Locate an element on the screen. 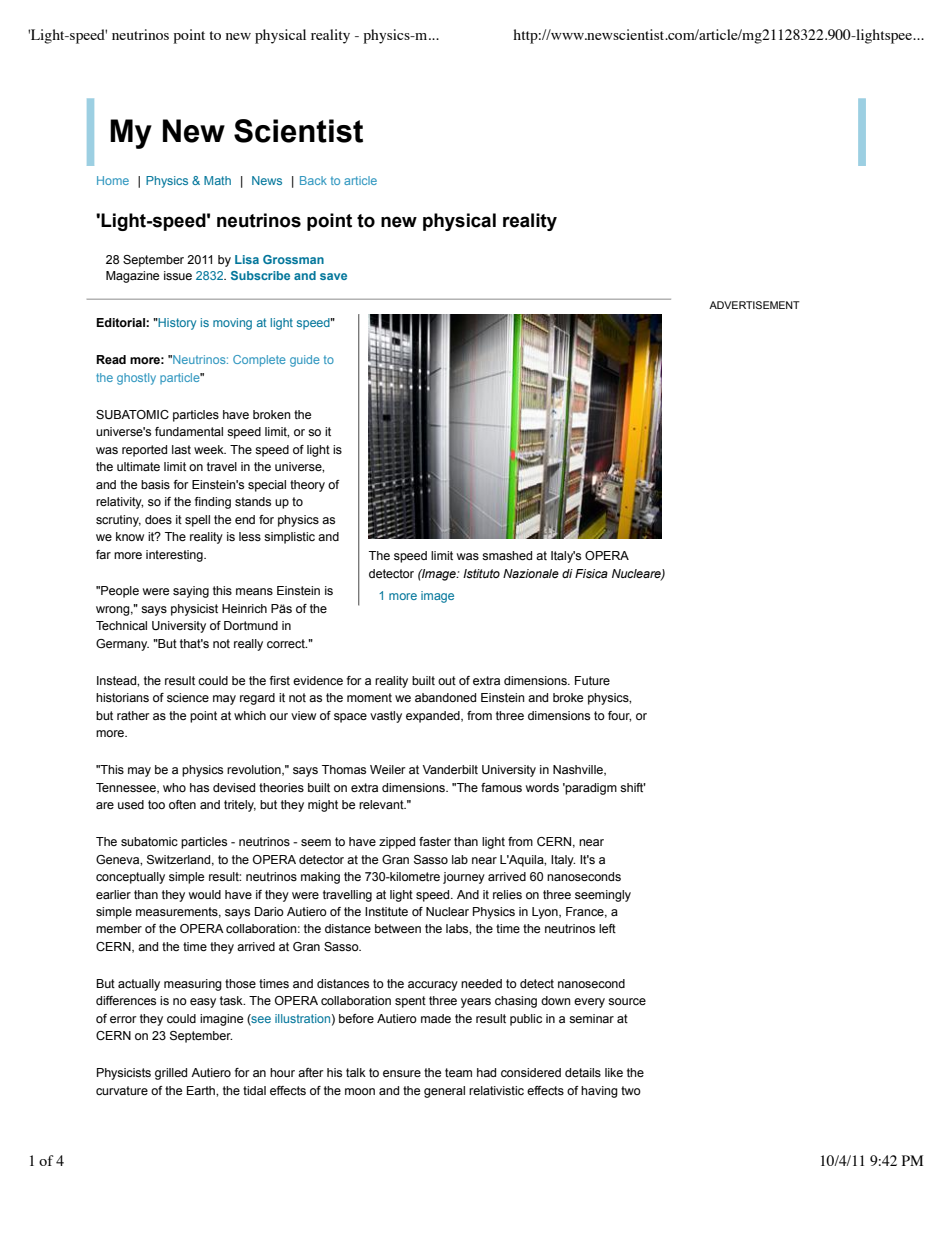 The width and height of the screenshot is (952, 1233). Back is located at coordinates (313, 180).
